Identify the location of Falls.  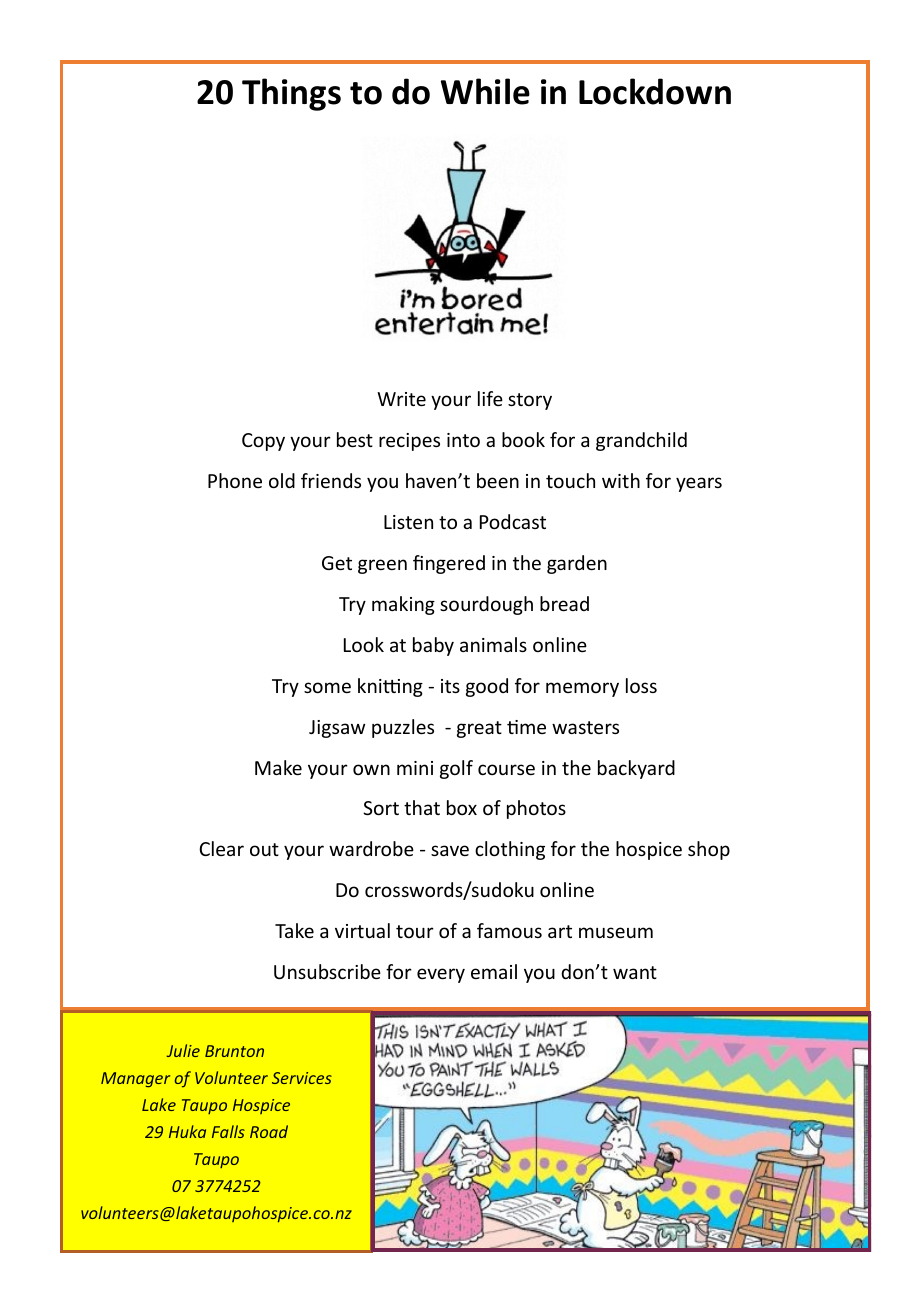
(228, 1131).
